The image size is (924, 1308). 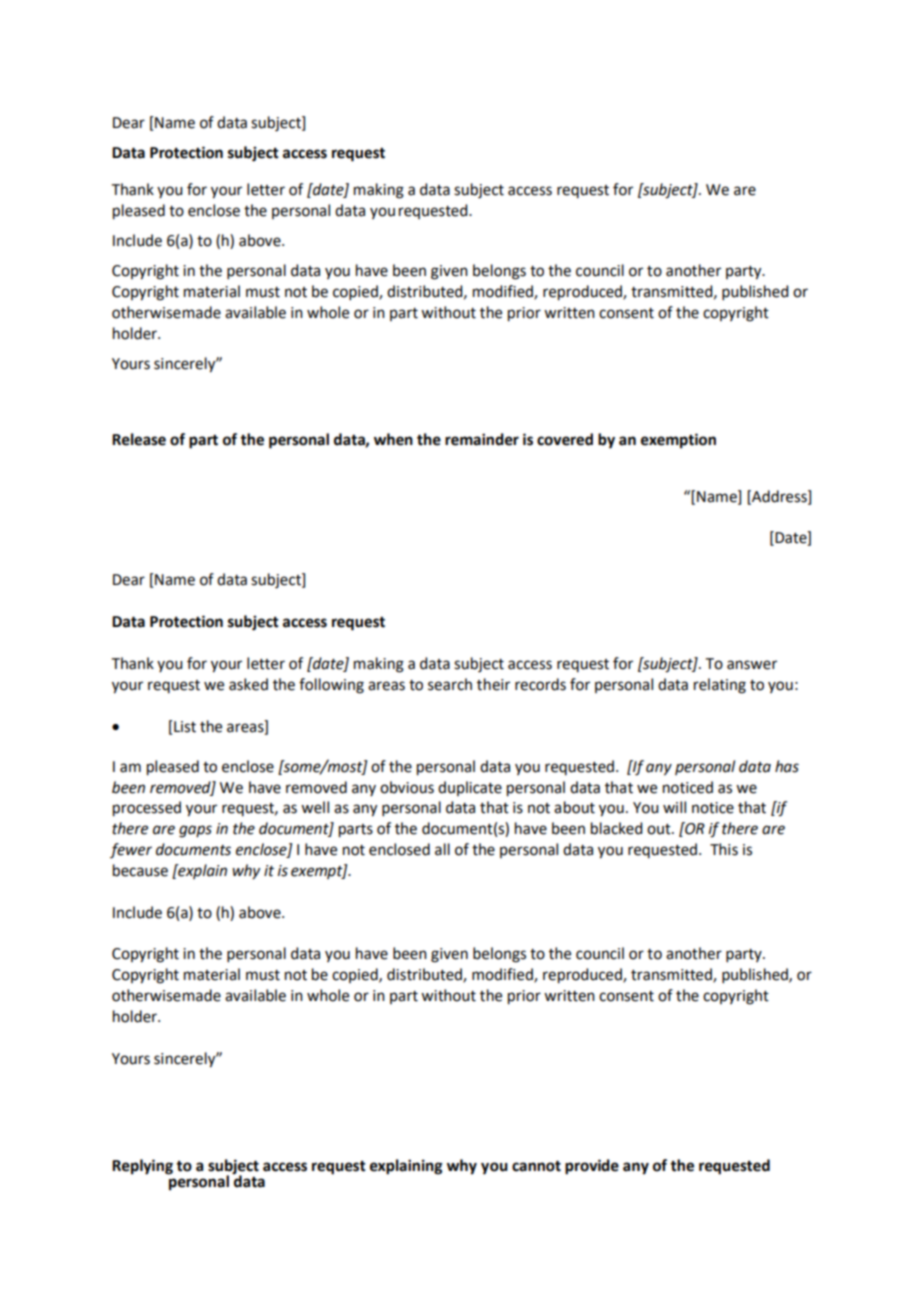 What do you see at coordinates (565, 439) in the page?
I see `covered` at bounding box center [565, 439].
